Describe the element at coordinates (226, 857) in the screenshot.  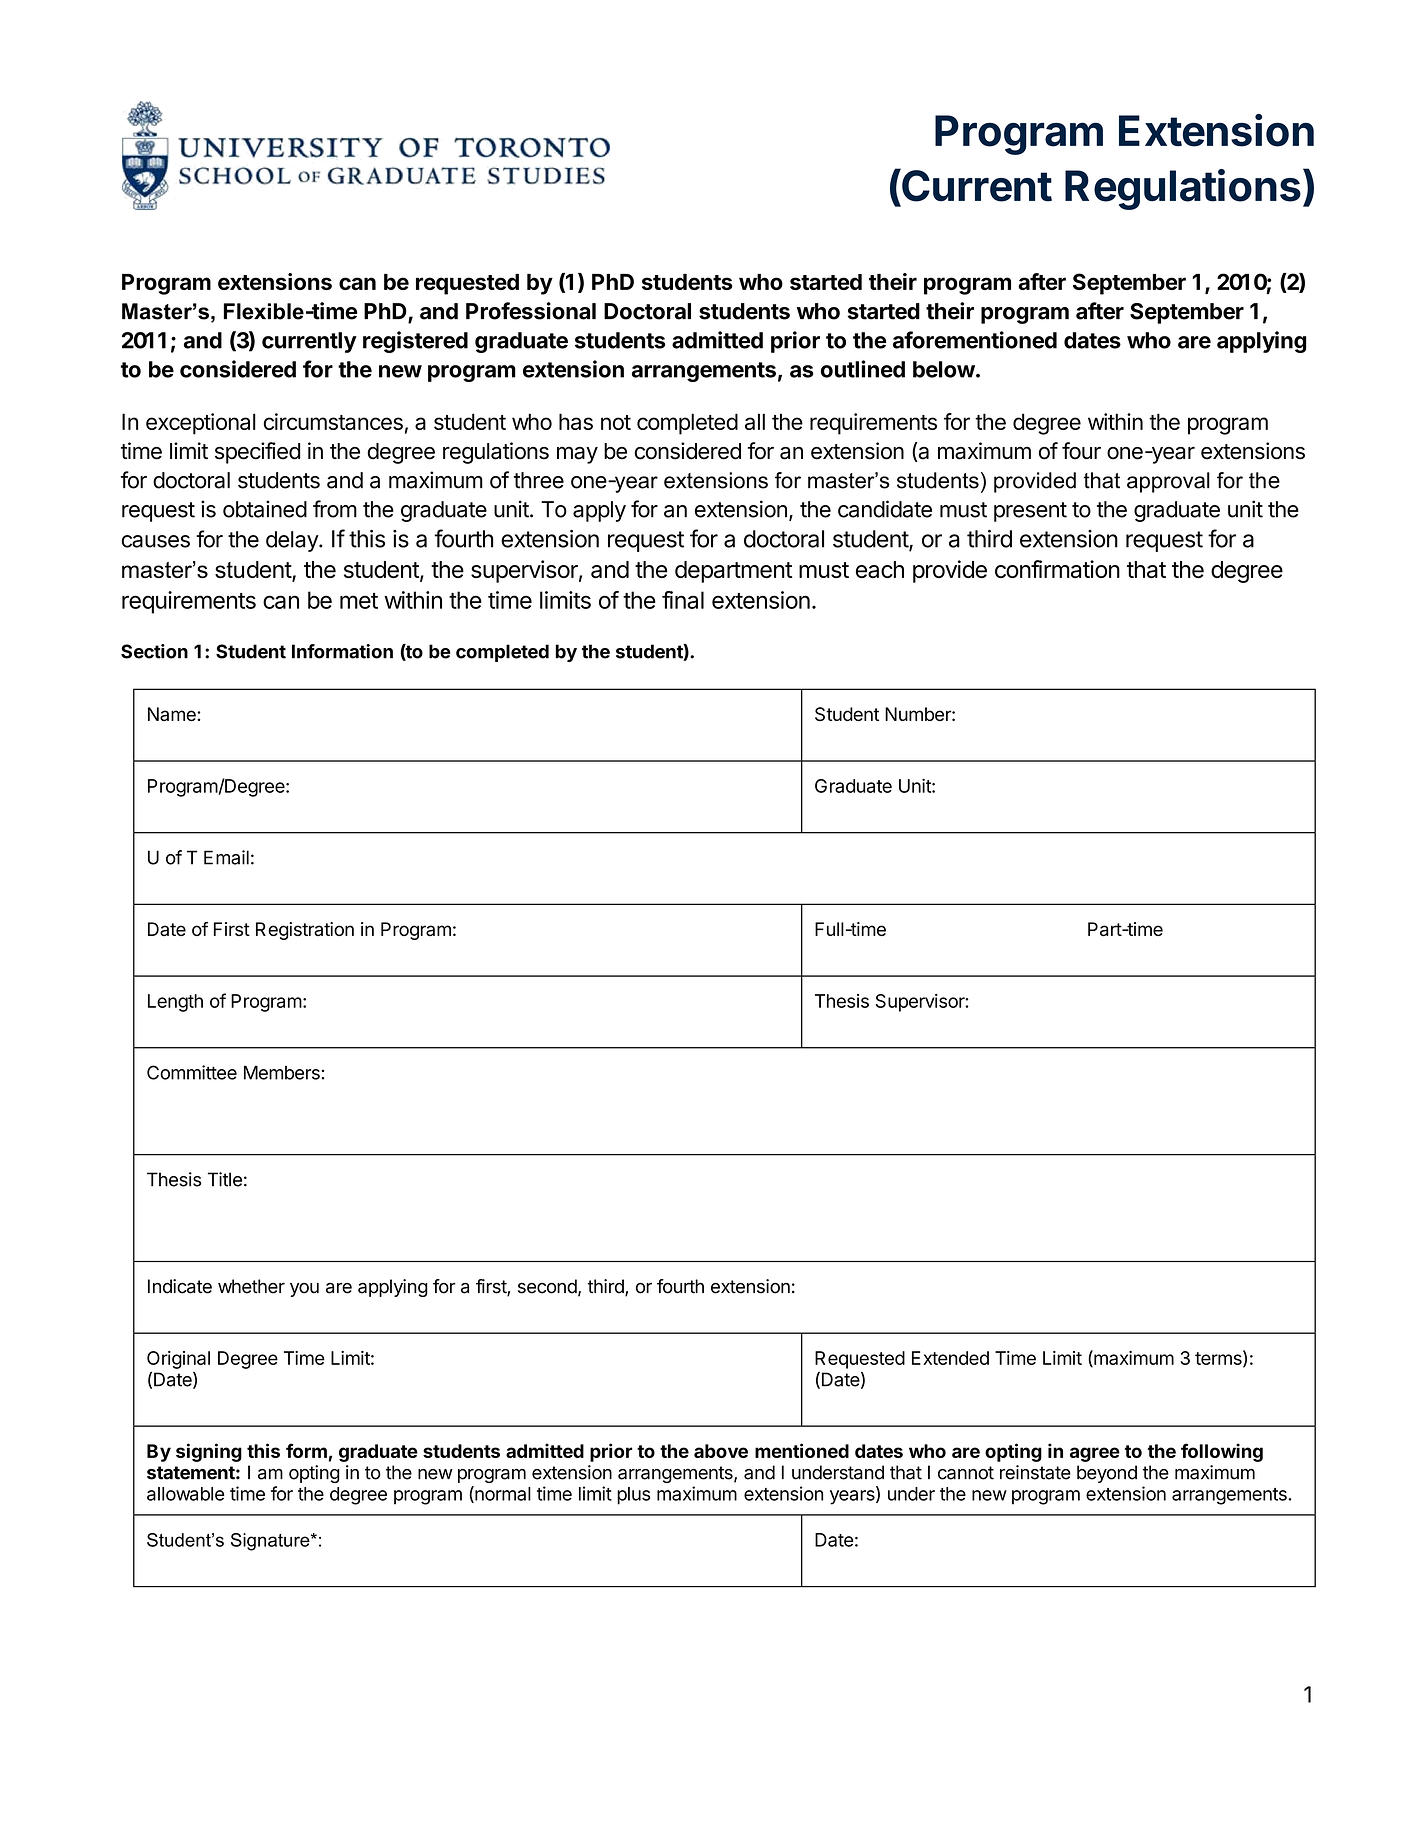
I see `Email` at that location.
